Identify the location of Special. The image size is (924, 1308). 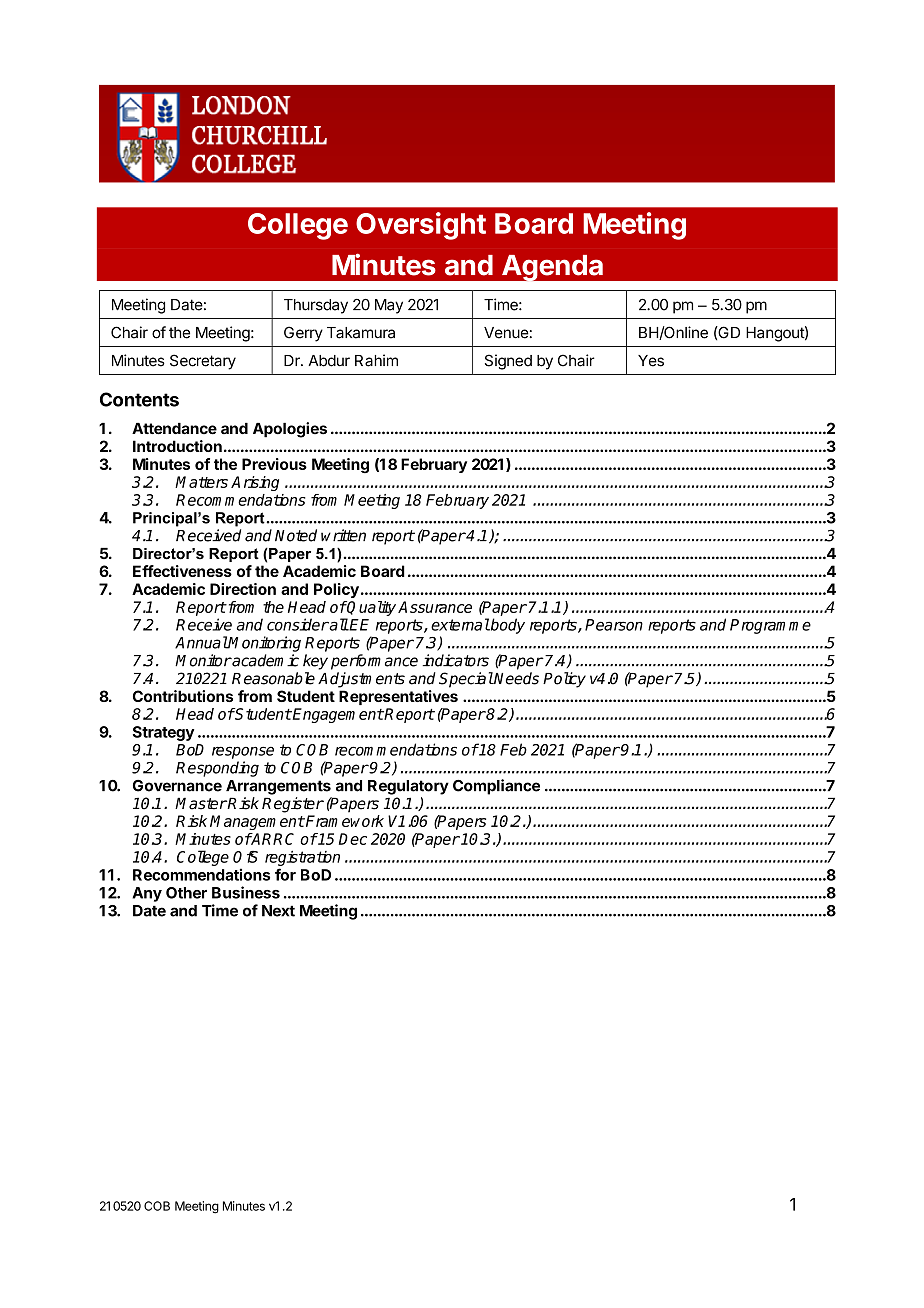
(466, 680).
